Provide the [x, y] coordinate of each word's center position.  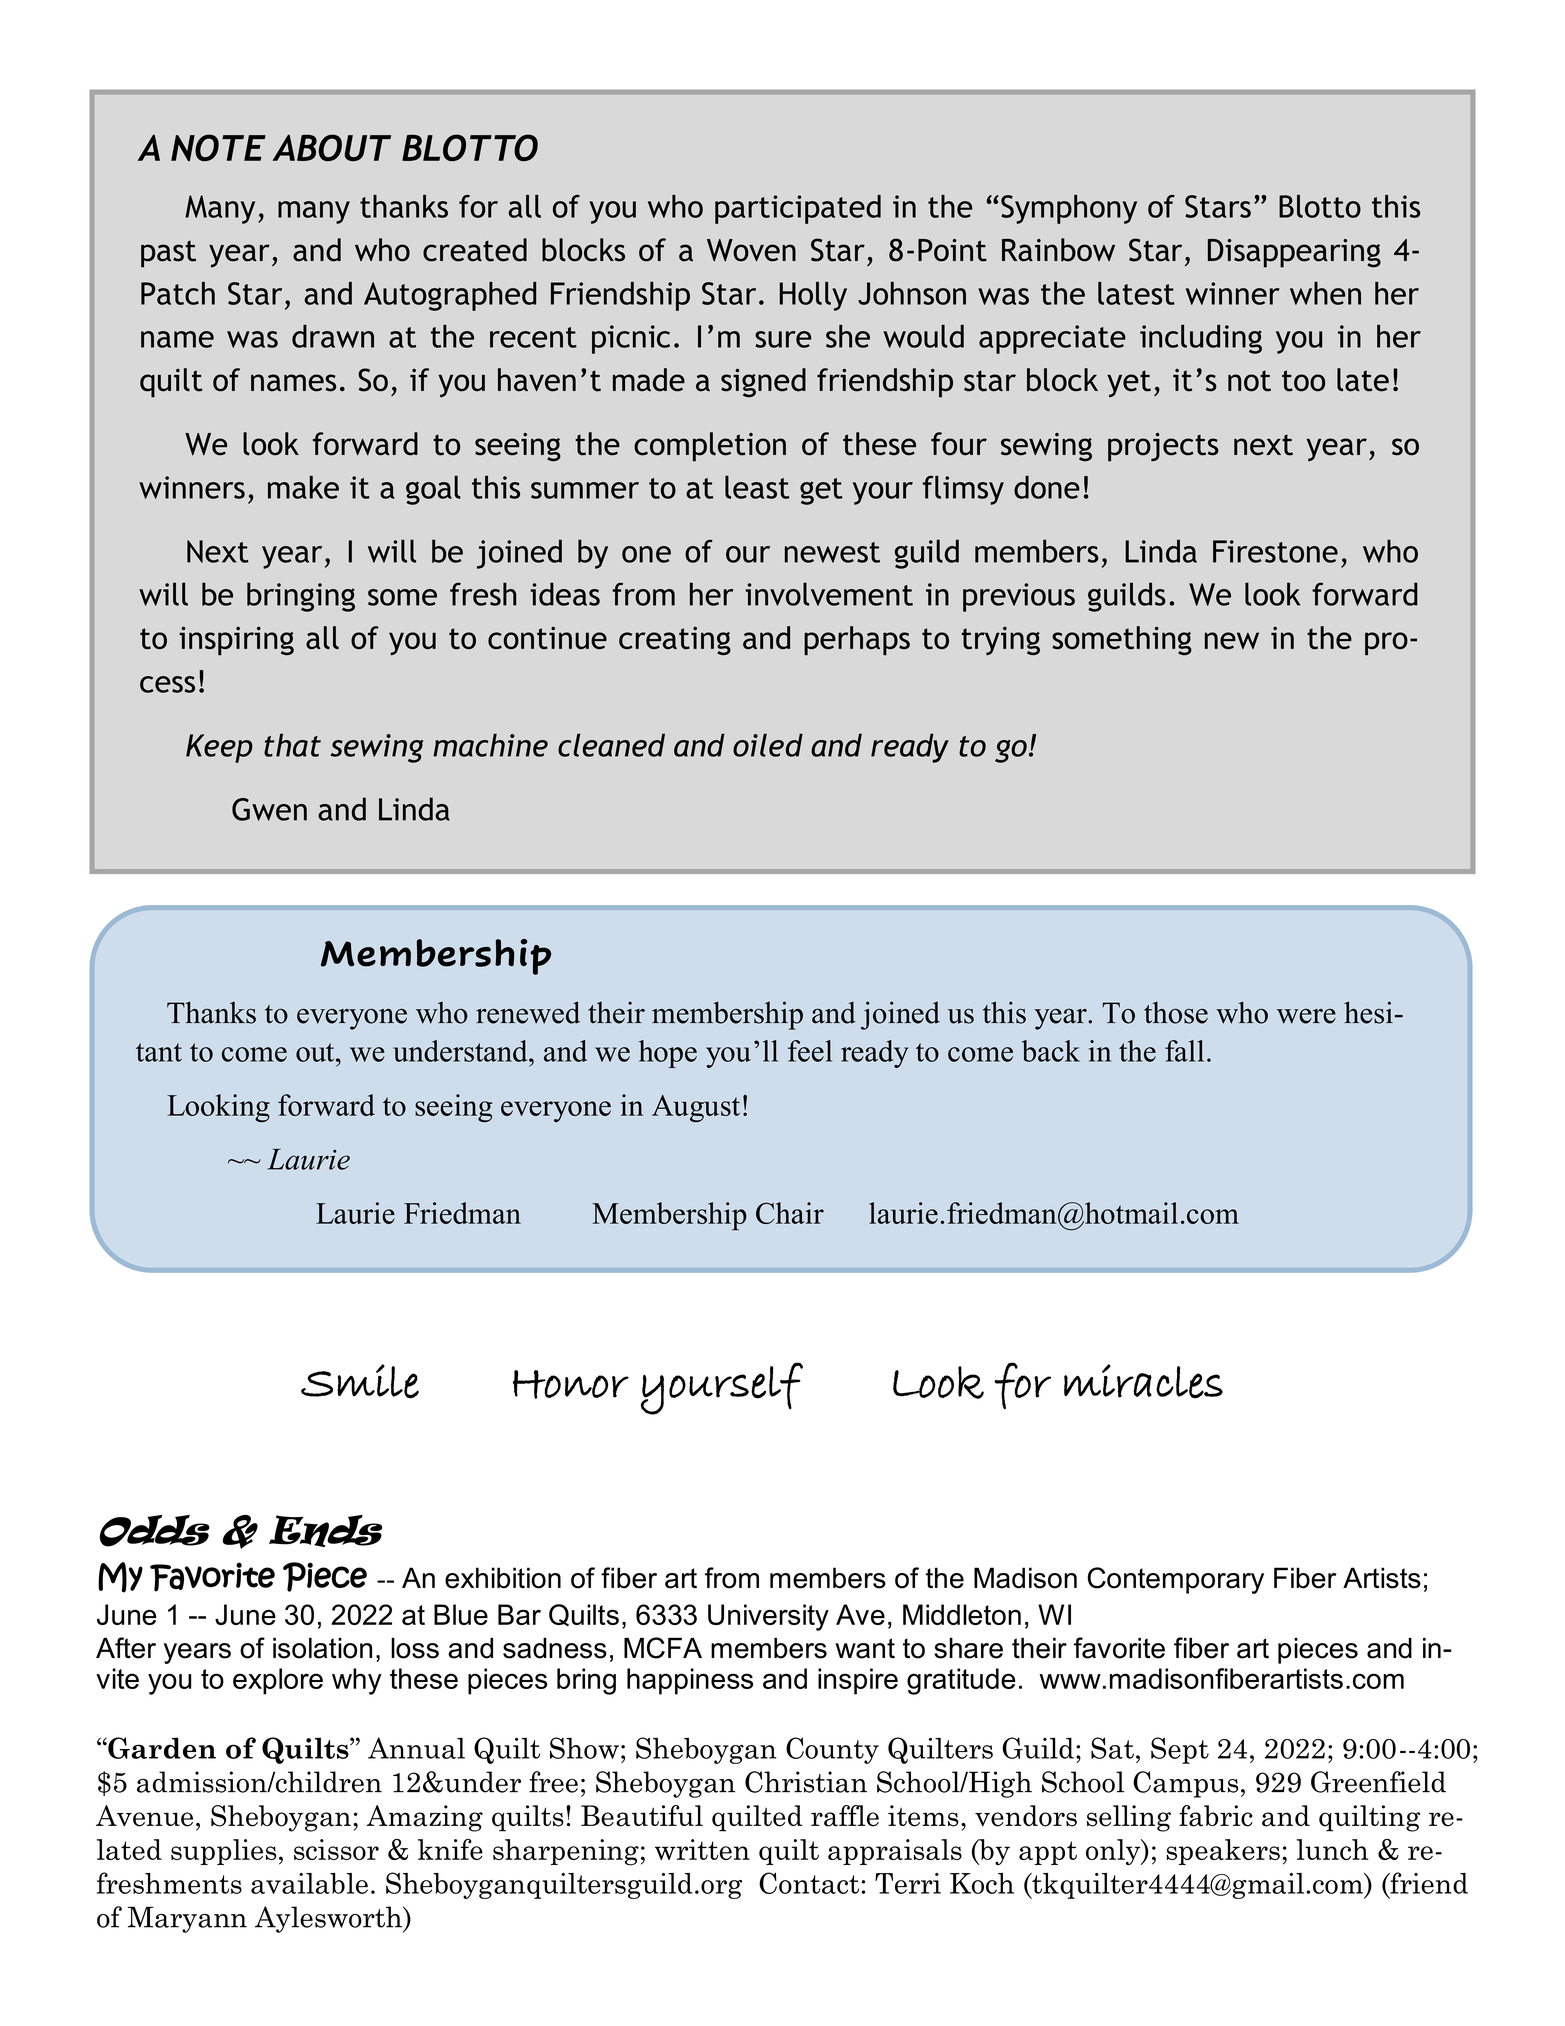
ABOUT [331, 147]
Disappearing [1294, 253]
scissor [336, 1849]
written [702, 1849]
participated [798, 209]
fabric [1216, 1816]
